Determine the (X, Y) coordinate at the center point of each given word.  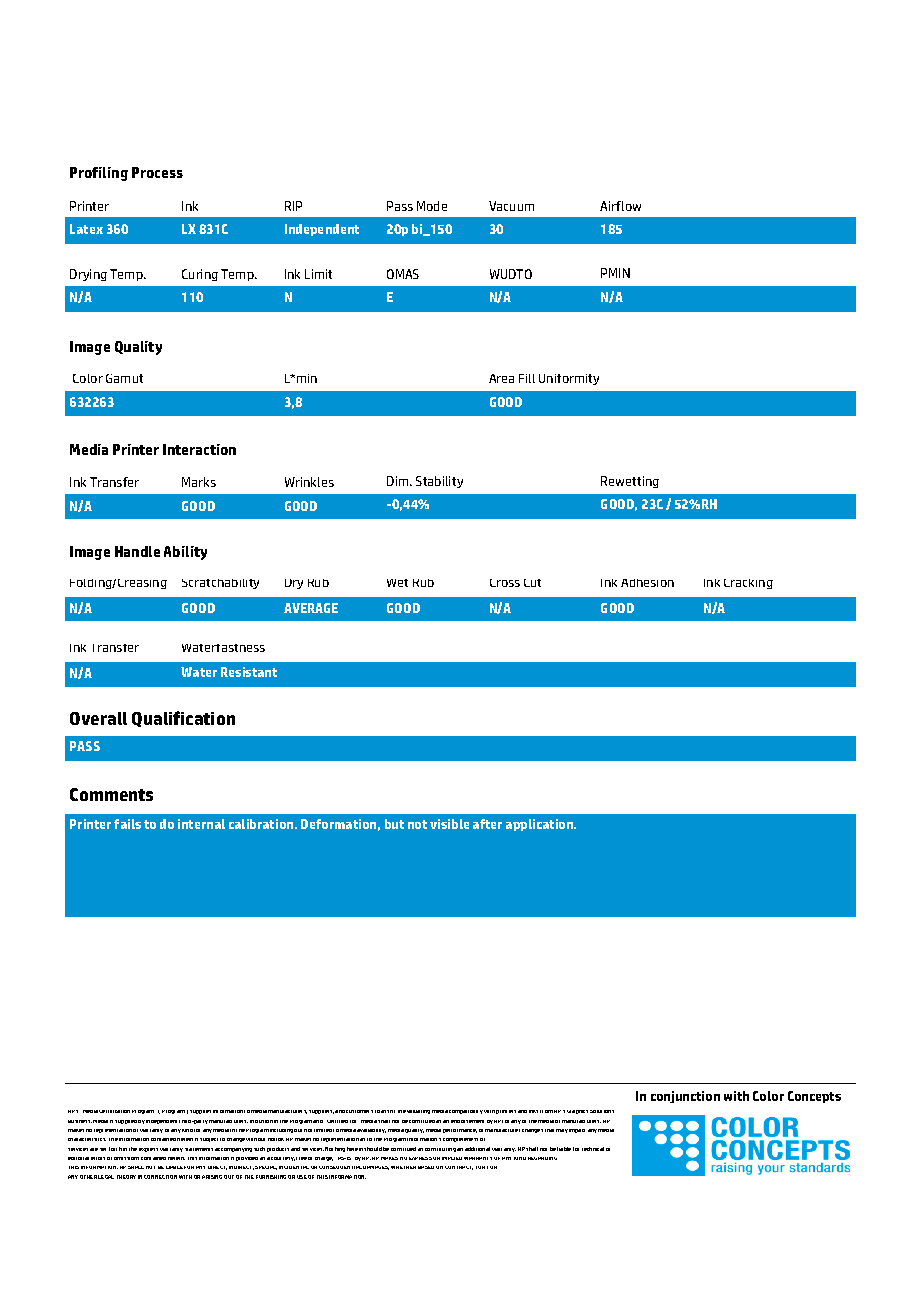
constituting (440, 1150)
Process (157, 172)
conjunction (685, 1097)
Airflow (620, 206)
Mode (432, 206)
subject (209, 1140)
